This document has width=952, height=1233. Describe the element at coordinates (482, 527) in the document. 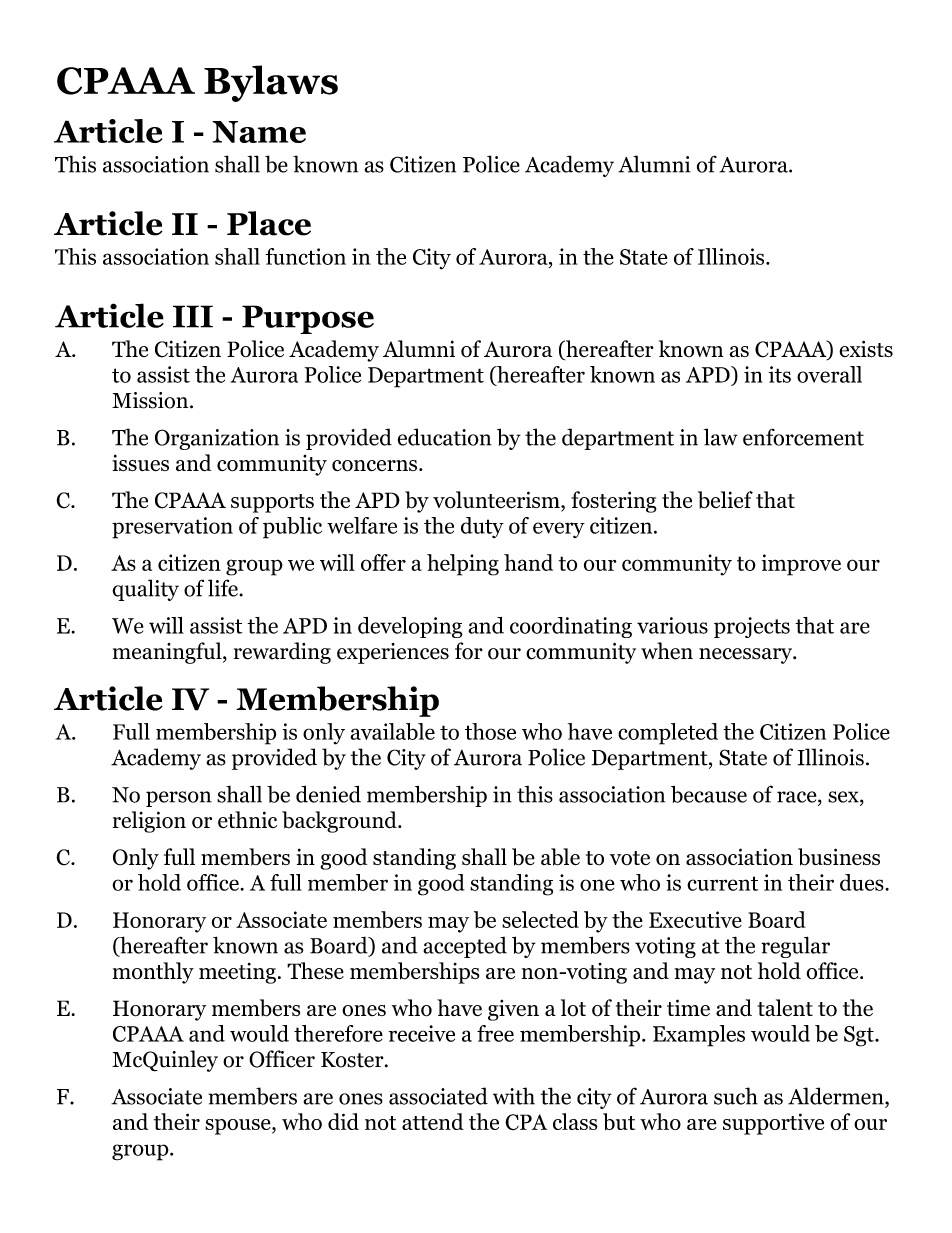

I see `duty` at that location.
